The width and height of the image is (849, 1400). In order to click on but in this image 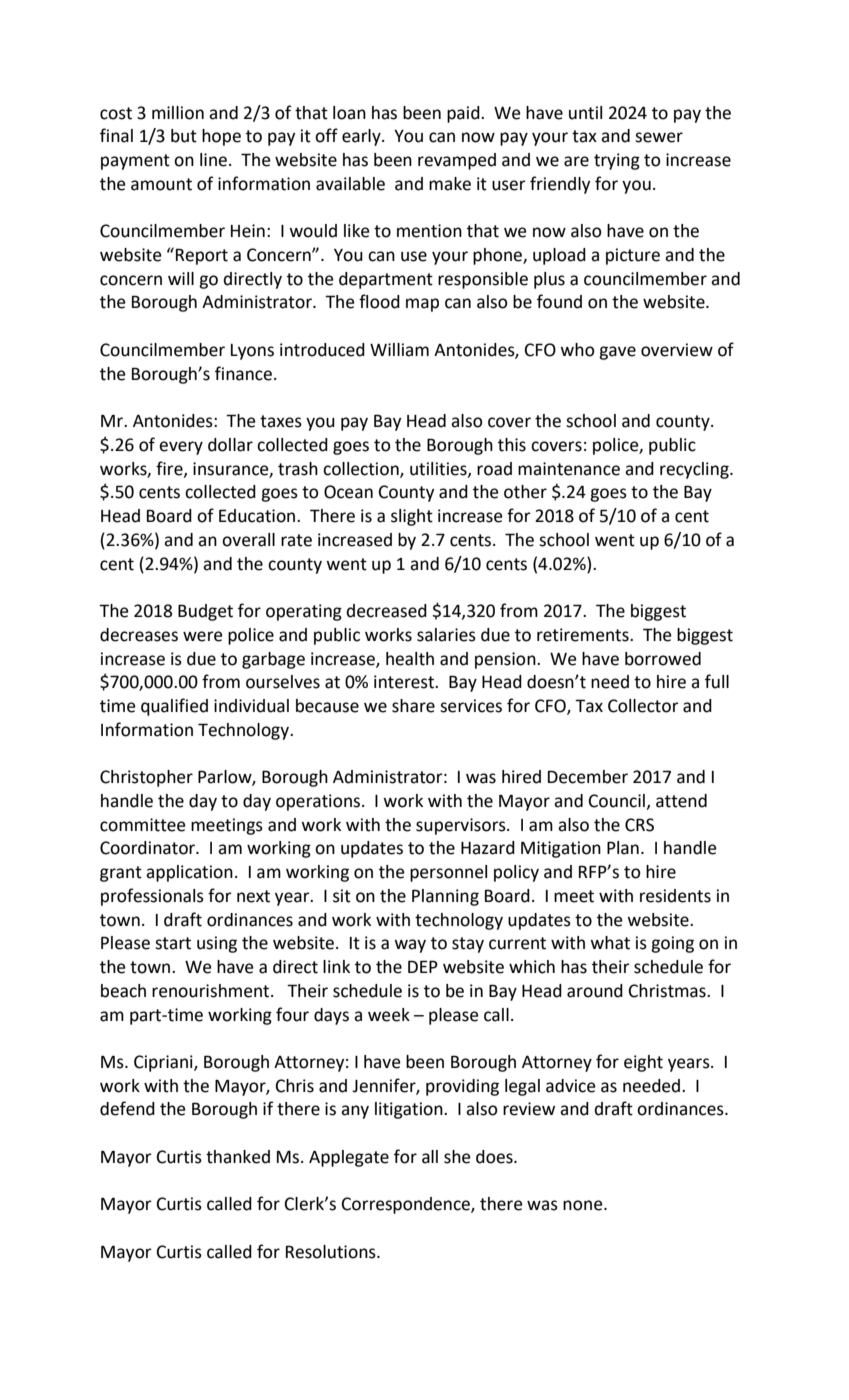, I will do `click(184, 136)`.
